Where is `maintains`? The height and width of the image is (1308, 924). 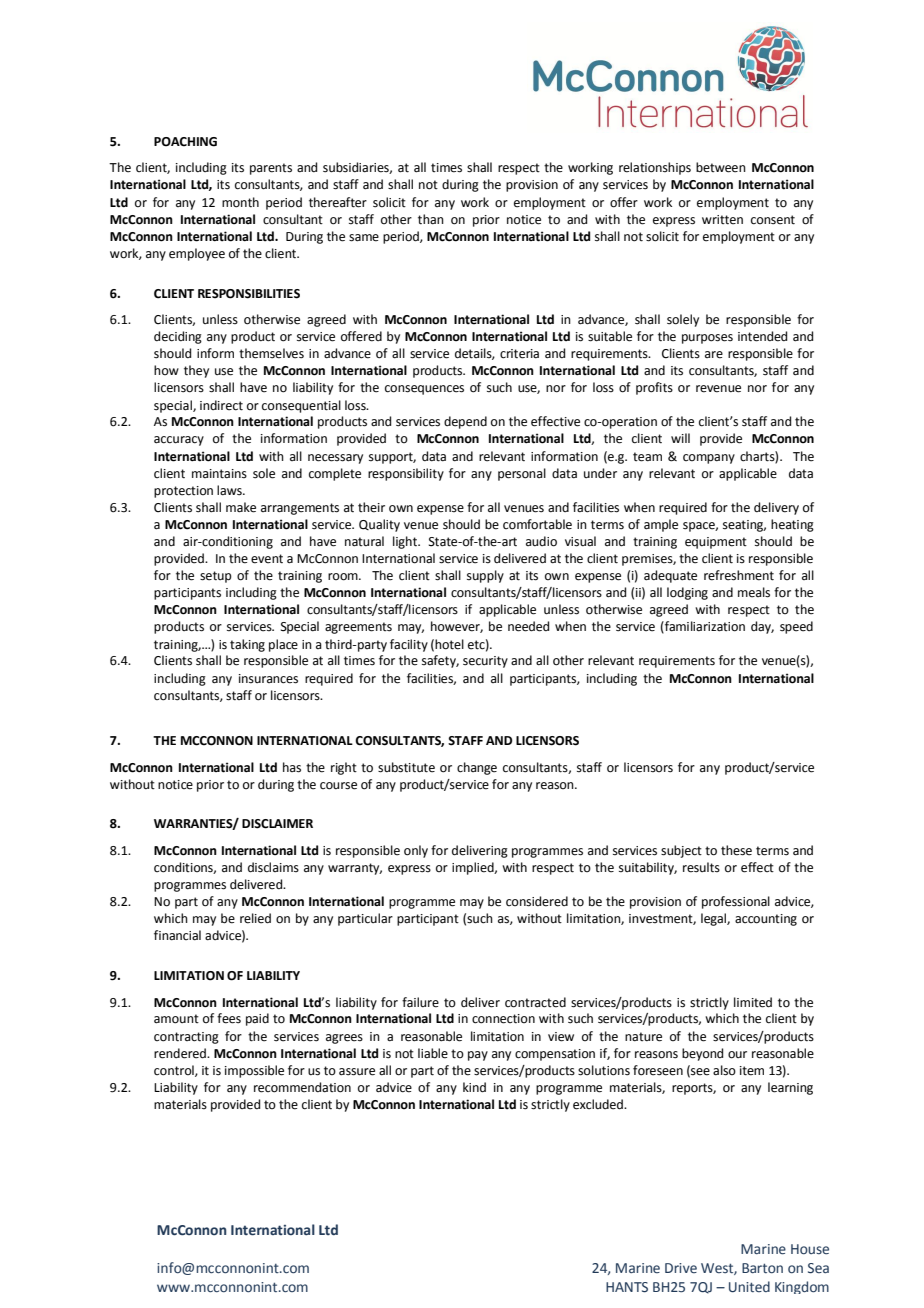
maintains is located at coordinates (219, 474).
